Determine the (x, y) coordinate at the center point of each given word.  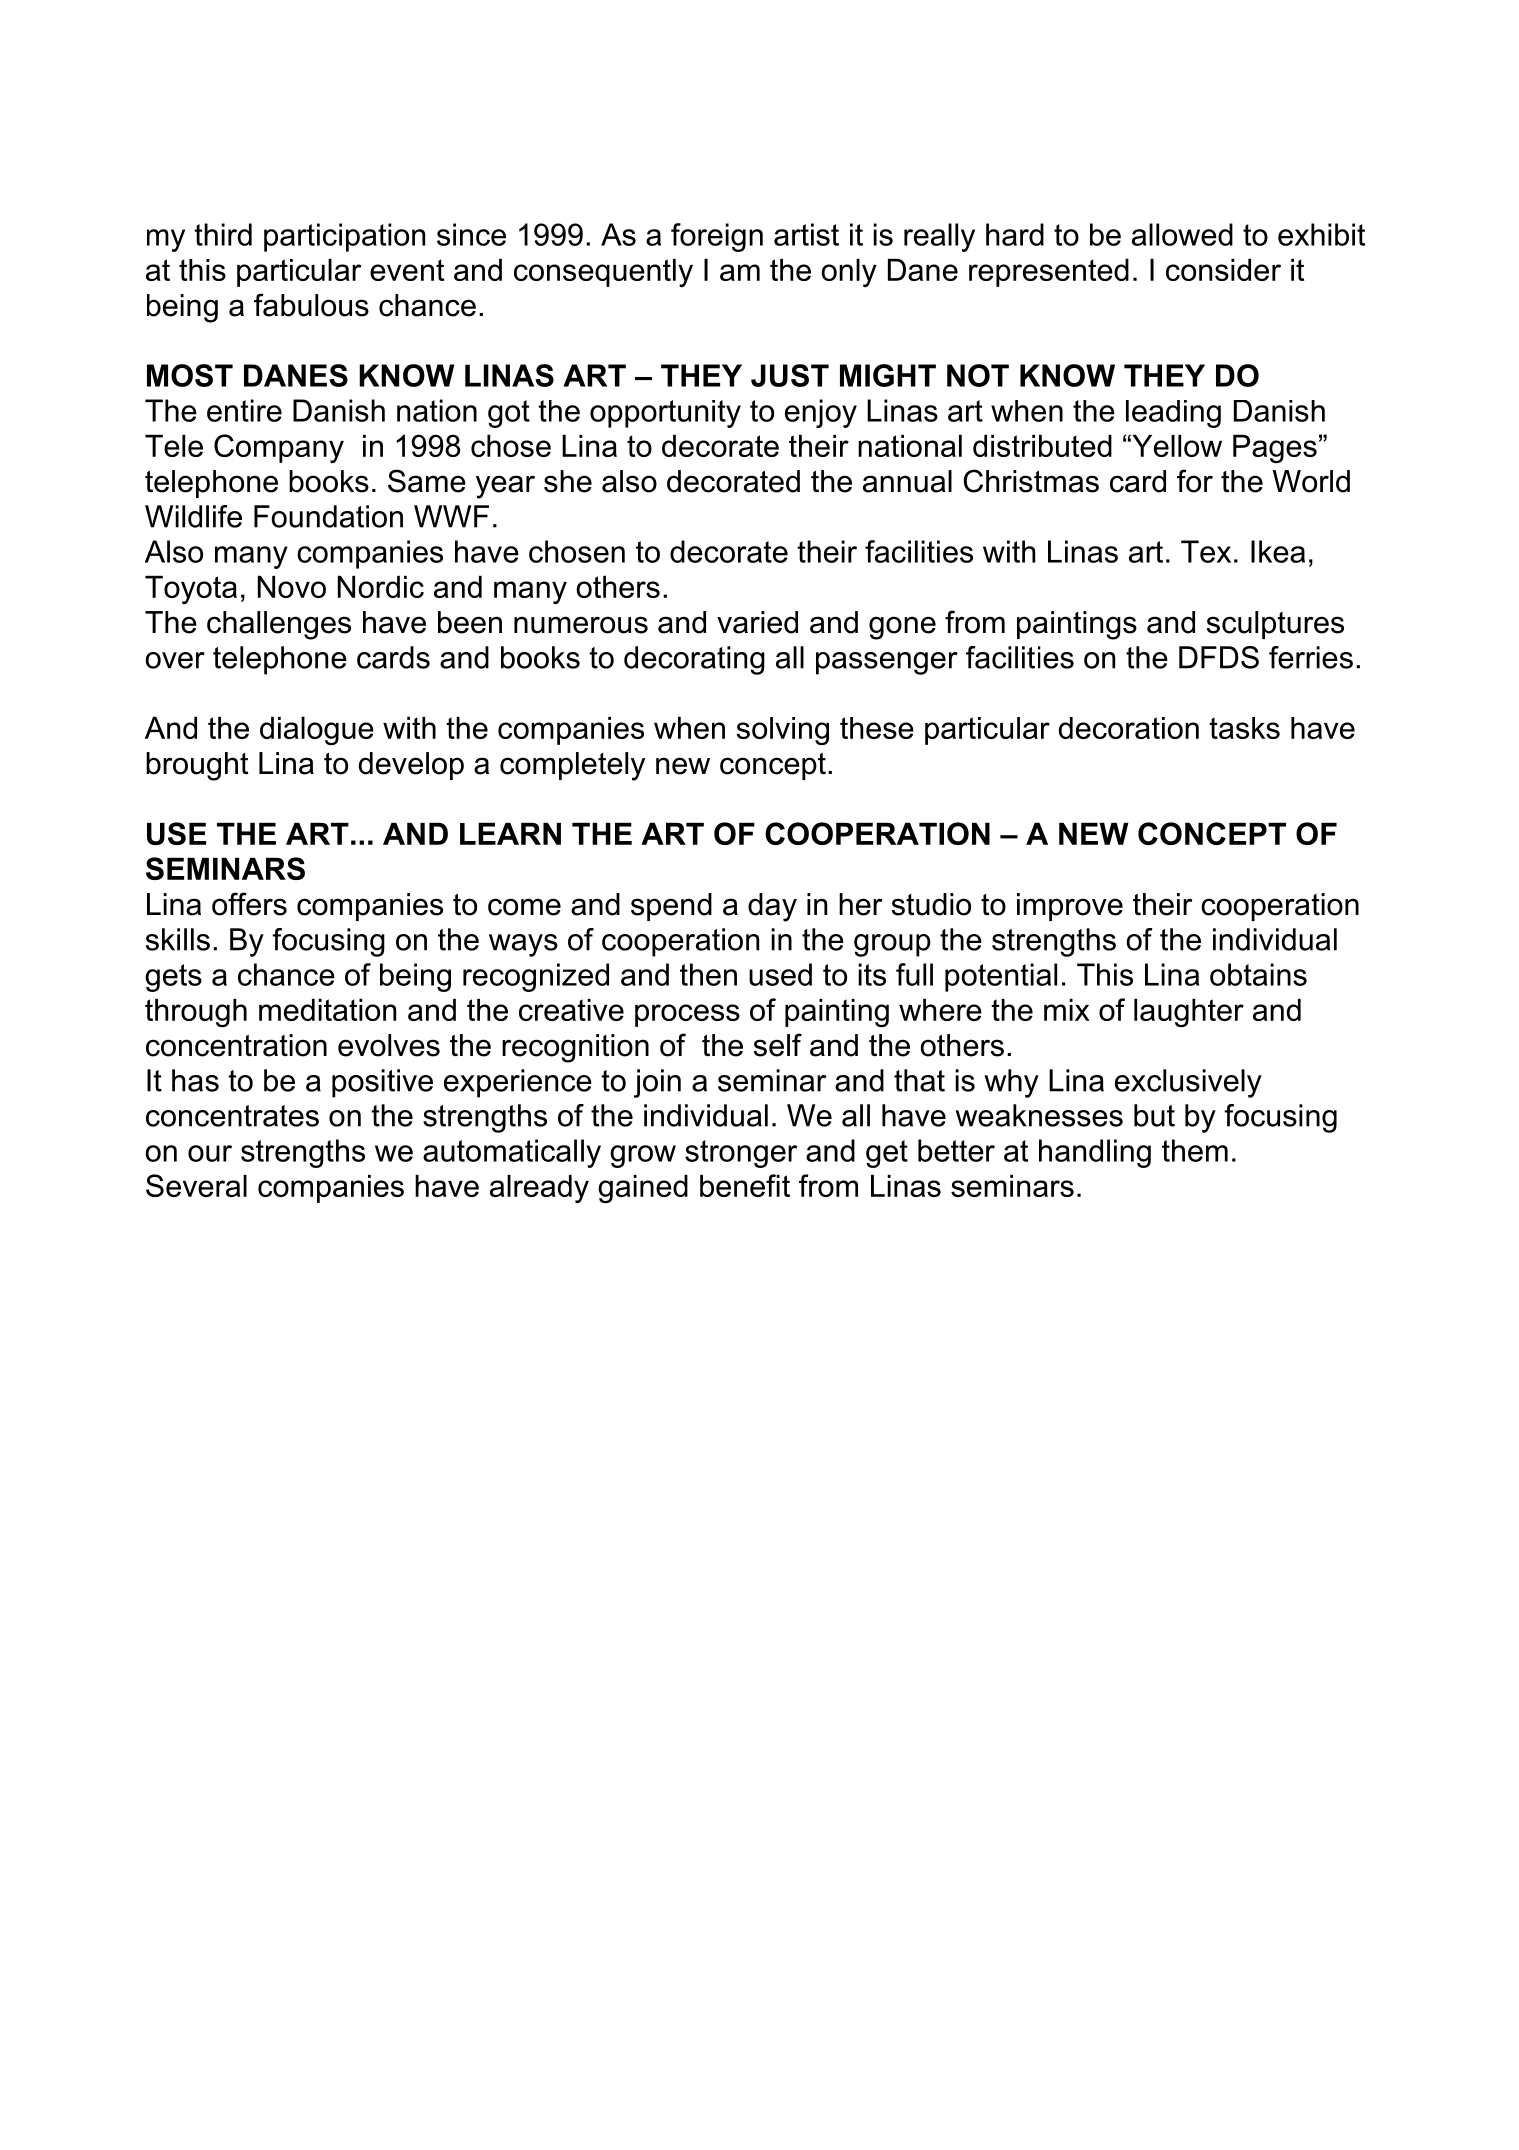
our (210, 1153)
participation (344, 237)
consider (1223, 270)
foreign (717, 237)
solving (782, 731)
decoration (1129, 728)
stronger (741, 1154)
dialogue (317, 731)
